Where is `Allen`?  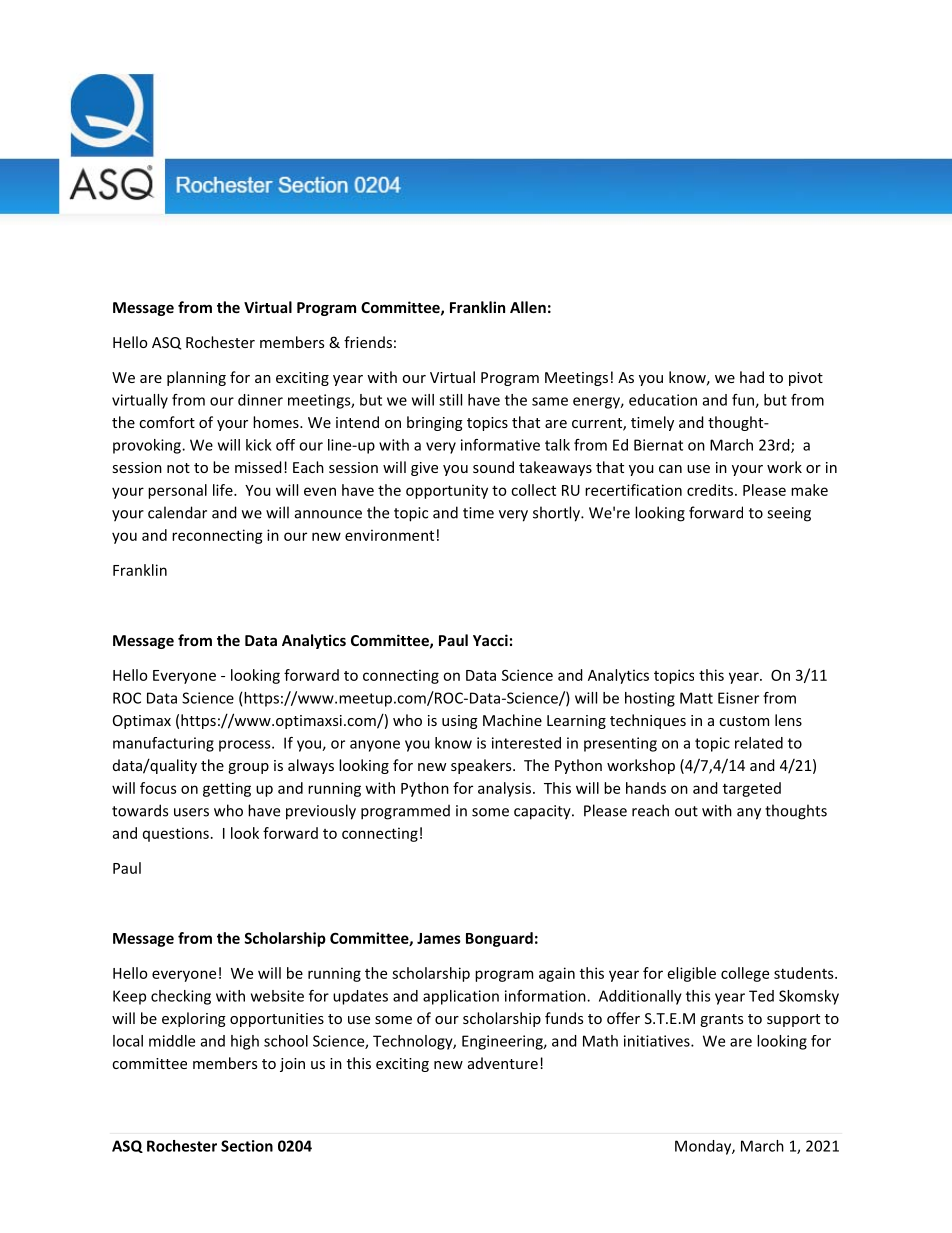 Allen is located at coordinates (528, 307).
